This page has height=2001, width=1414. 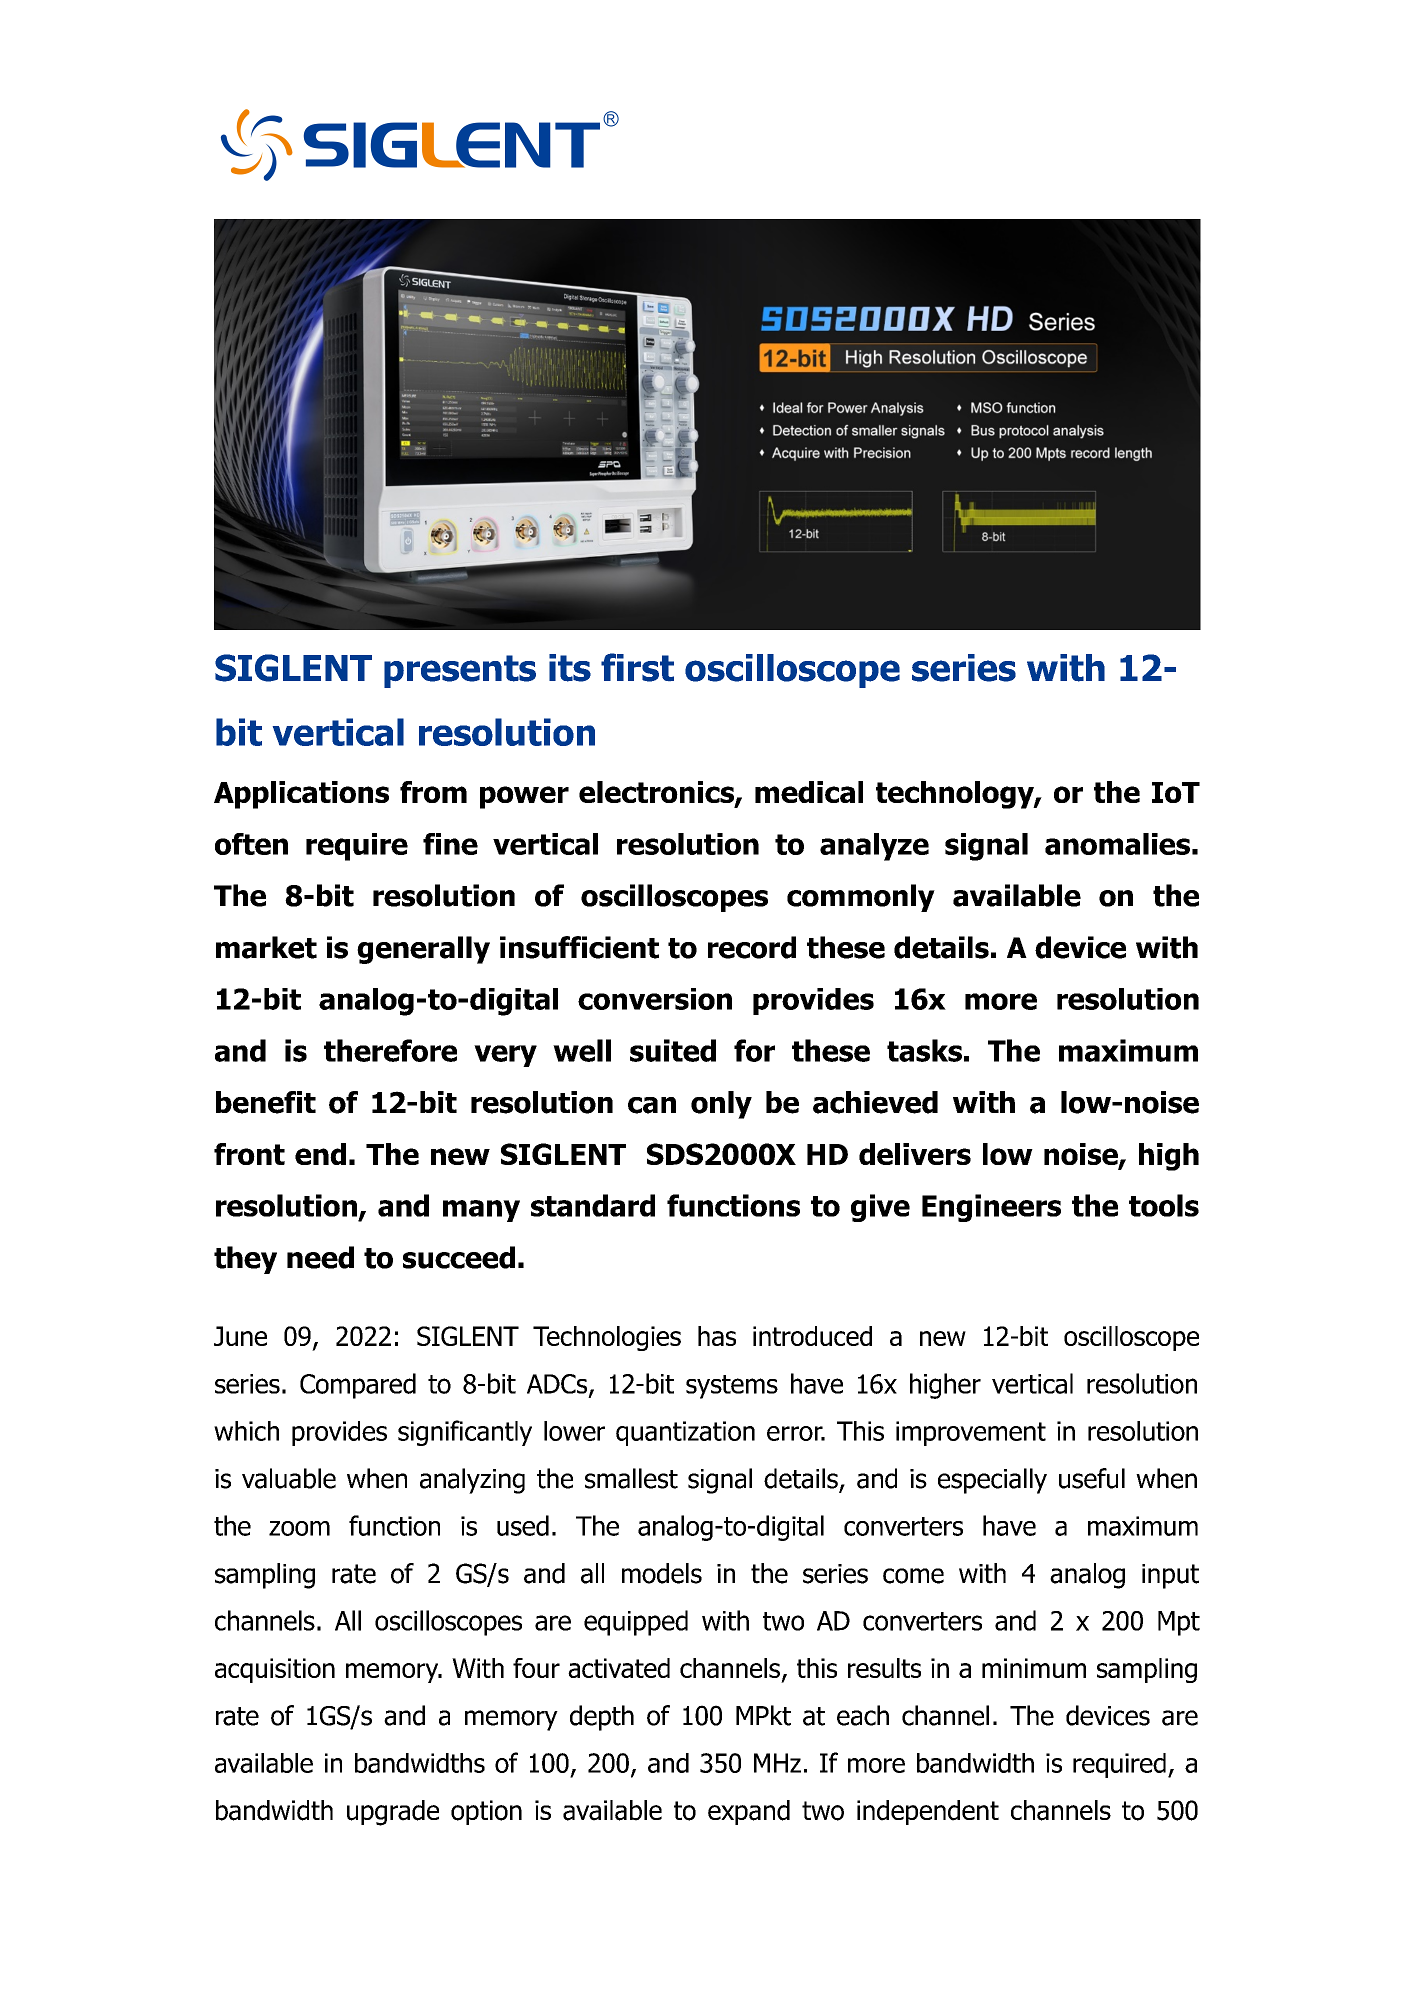 What do you see at coordinates (673, 1050) in the page?
I see `suited` at bounding box center [673, 1050].
